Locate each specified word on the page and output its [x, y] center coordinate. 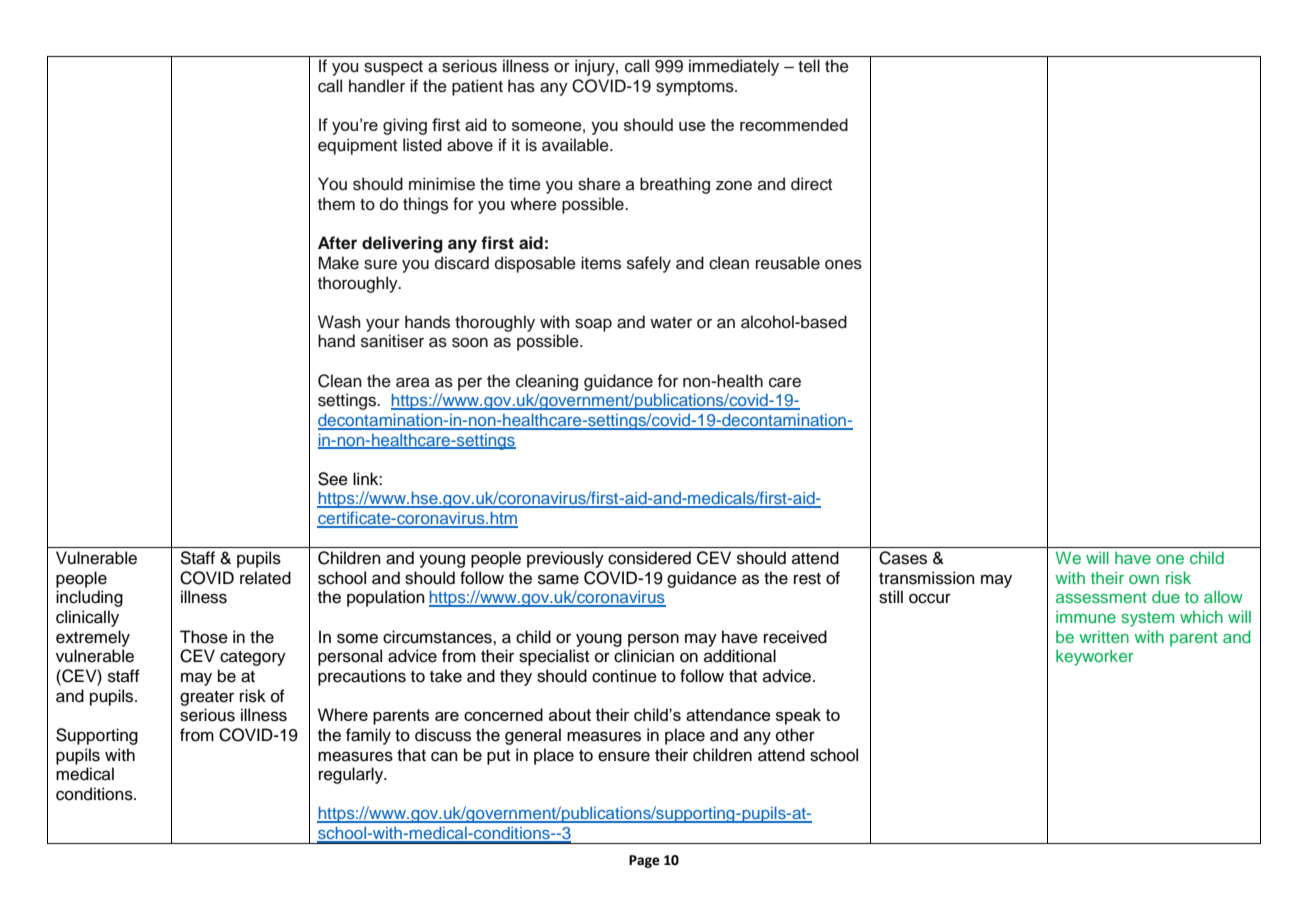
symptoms [696, 88]
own [1144, 579]
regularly [352, 775]
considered [649, 558]
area [413, 382]
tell [809, 66]
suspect [393, 68]
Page [644, 861]
